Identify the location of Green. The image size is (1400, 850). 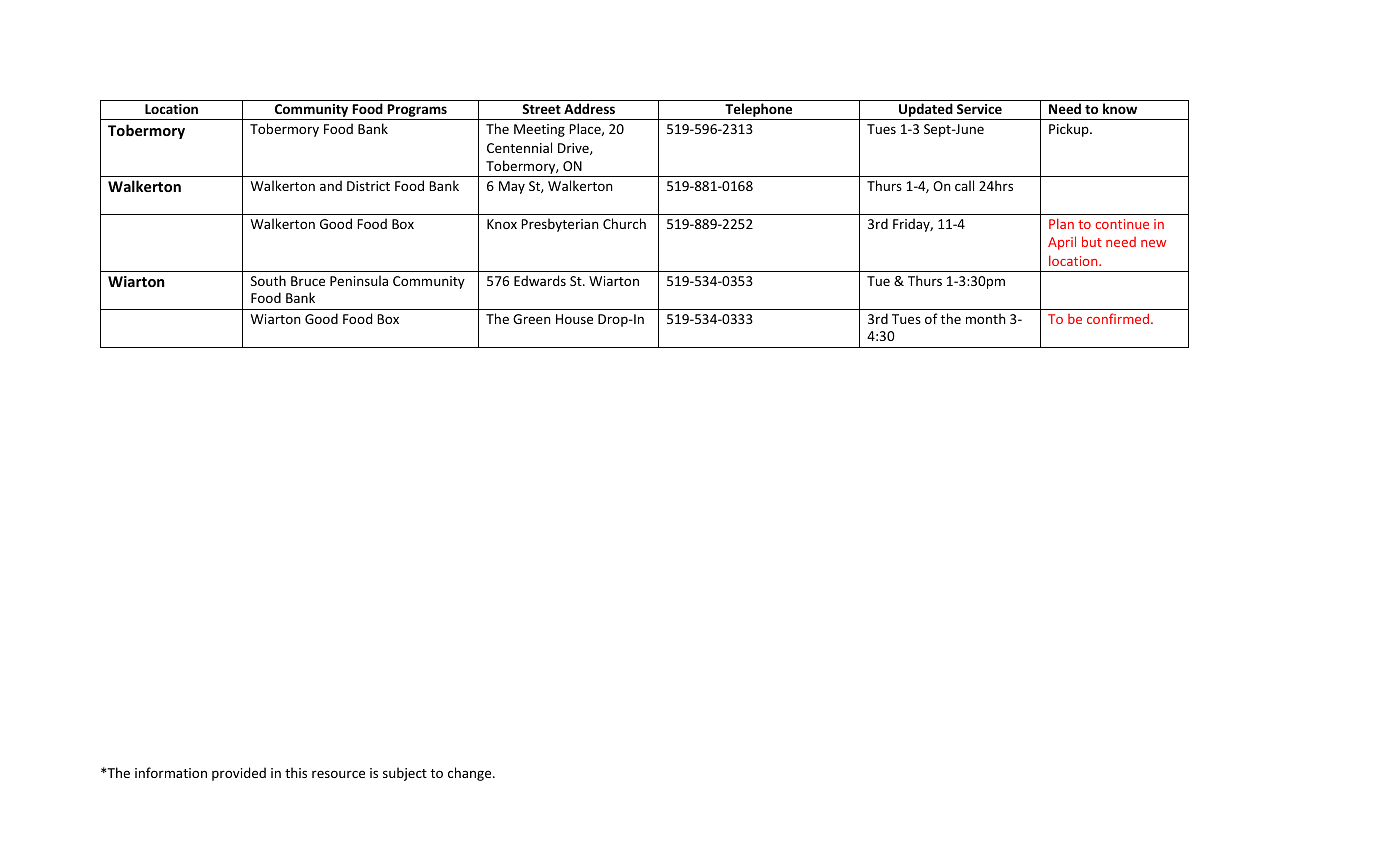
(532, 319).
